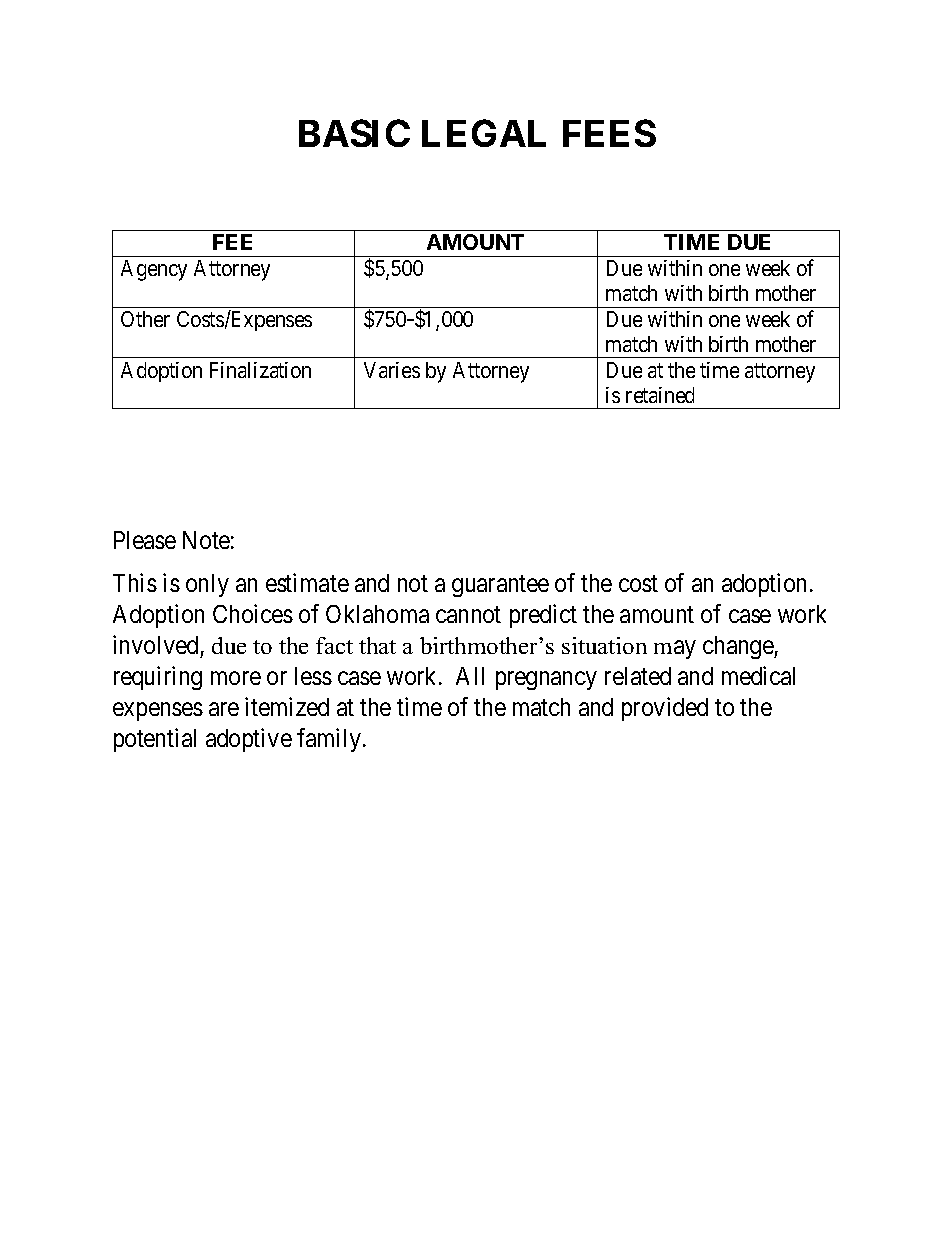  I want to click on provided, so click(665, 709).
